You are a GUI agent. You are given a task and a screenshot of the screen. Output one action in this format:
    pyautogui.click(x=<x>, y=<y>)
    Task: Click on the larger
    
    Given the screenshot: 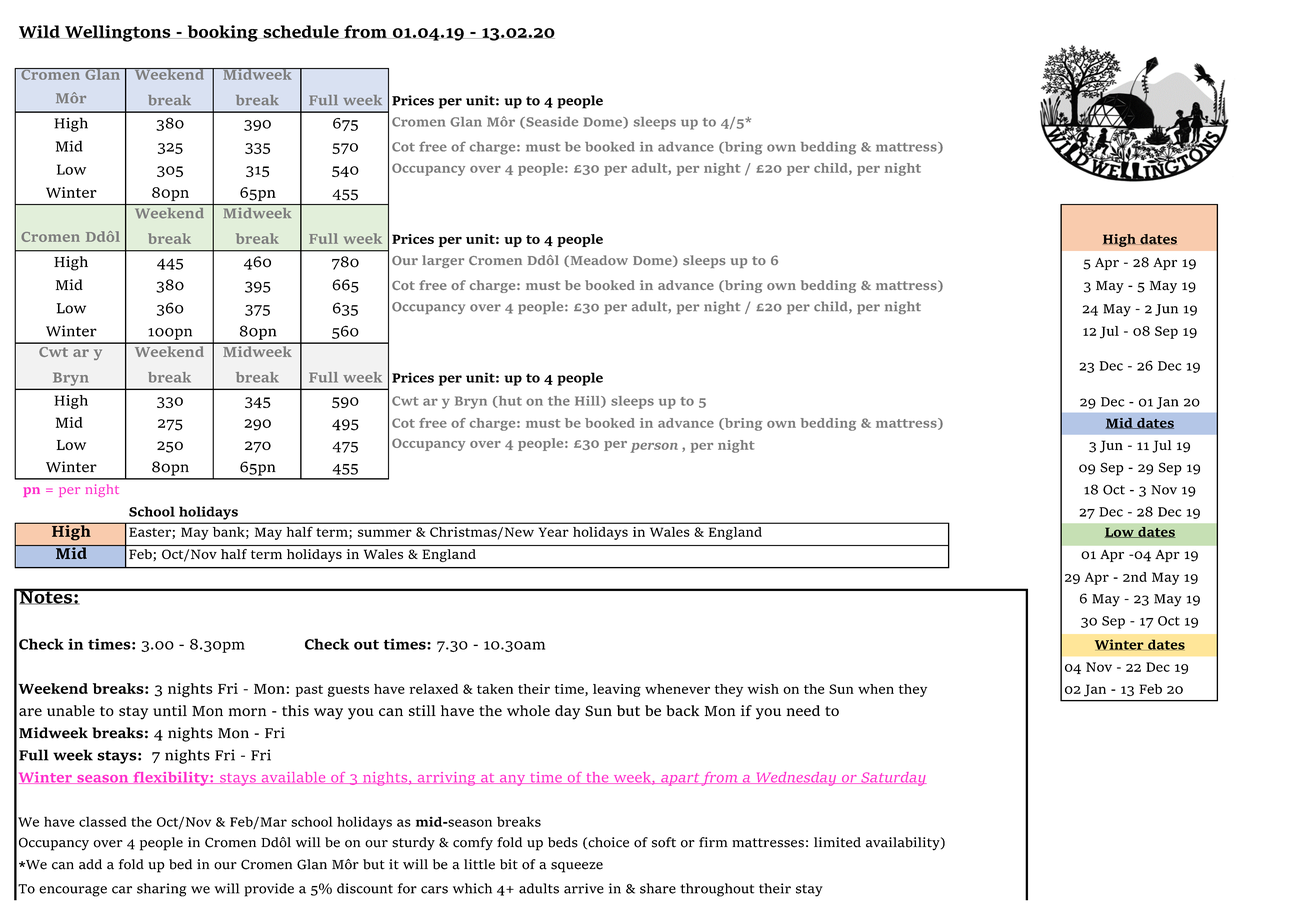 What is the action you would take?
    pyautogui.click(x=443, y=261)
